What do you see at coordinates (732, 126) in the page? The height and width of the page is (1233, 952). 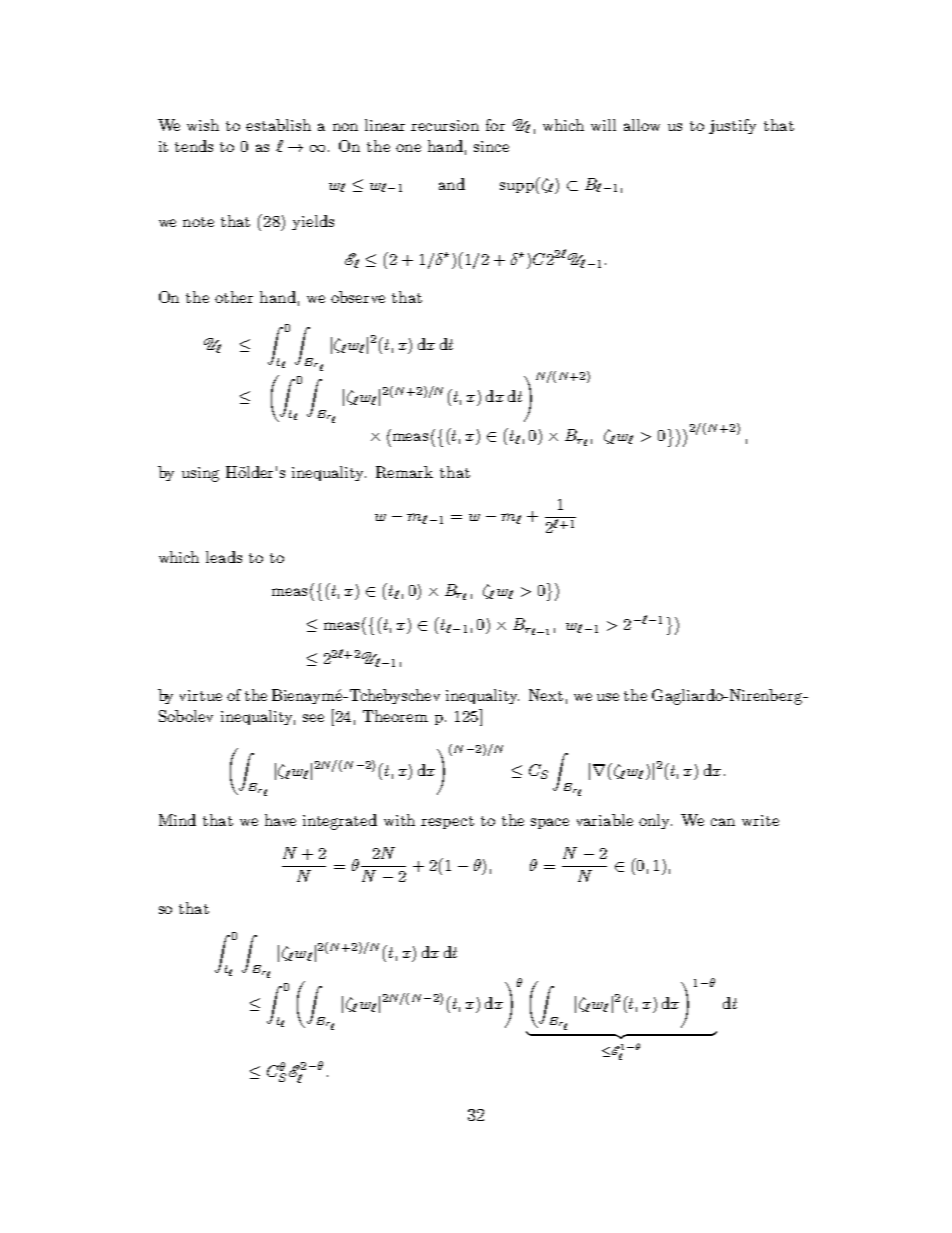 I see `justify` at bounding box center [732, 126].
